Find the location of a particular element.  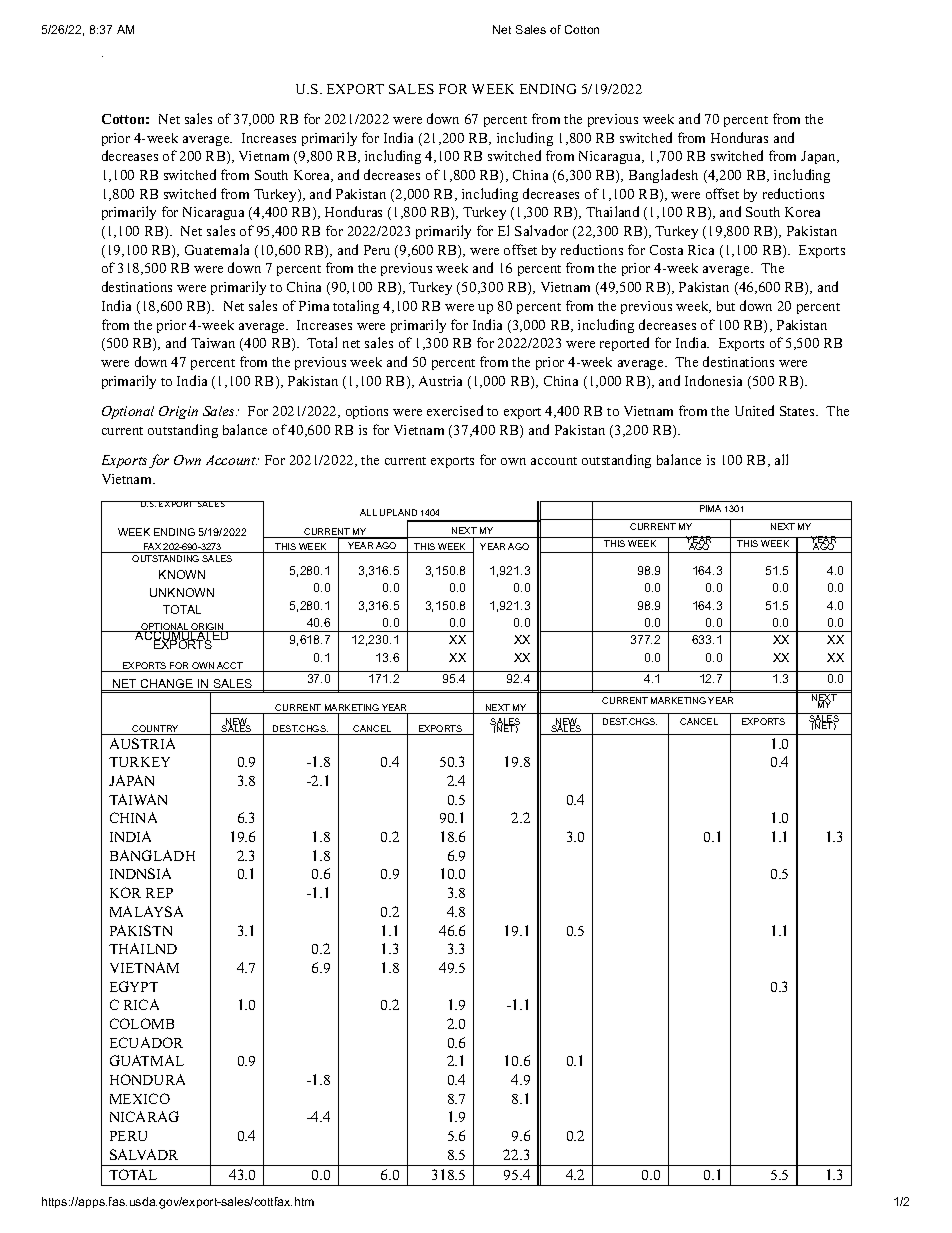

Guatemala is located at coordinates (217, 249).
